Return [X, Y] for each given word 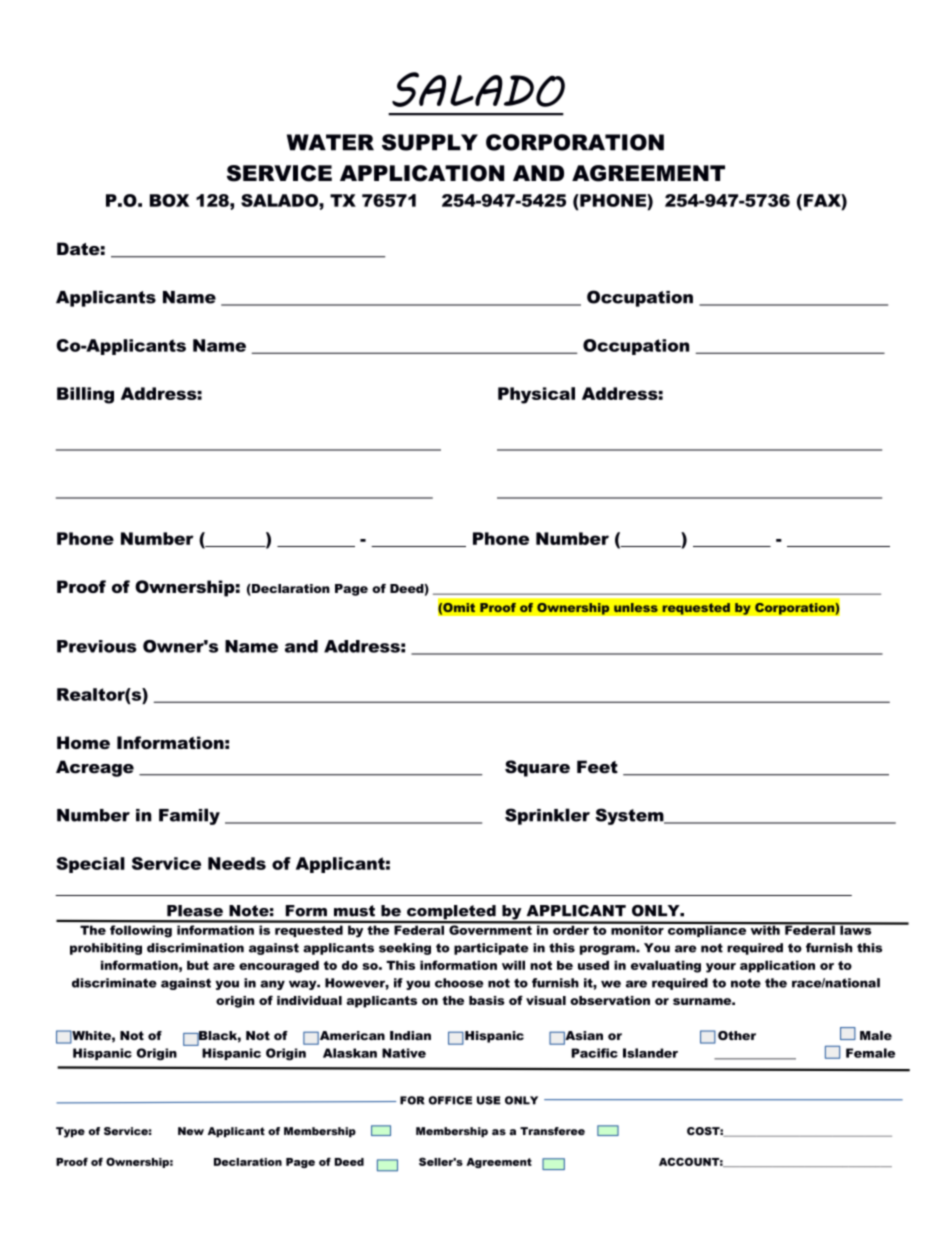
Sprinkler [547, 816]
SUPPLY [430, 142]
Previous [97, 646]
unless [636, 607]
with [765, 929]
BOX [169, 200]
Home [83, 742]
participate [491, 949]
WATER [330, 142]
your [721, 968]
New [191, 1131]
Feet [597, 767]
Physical [536, 395]
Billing [85, 395]
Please [195, 911]
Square [537, 768]
